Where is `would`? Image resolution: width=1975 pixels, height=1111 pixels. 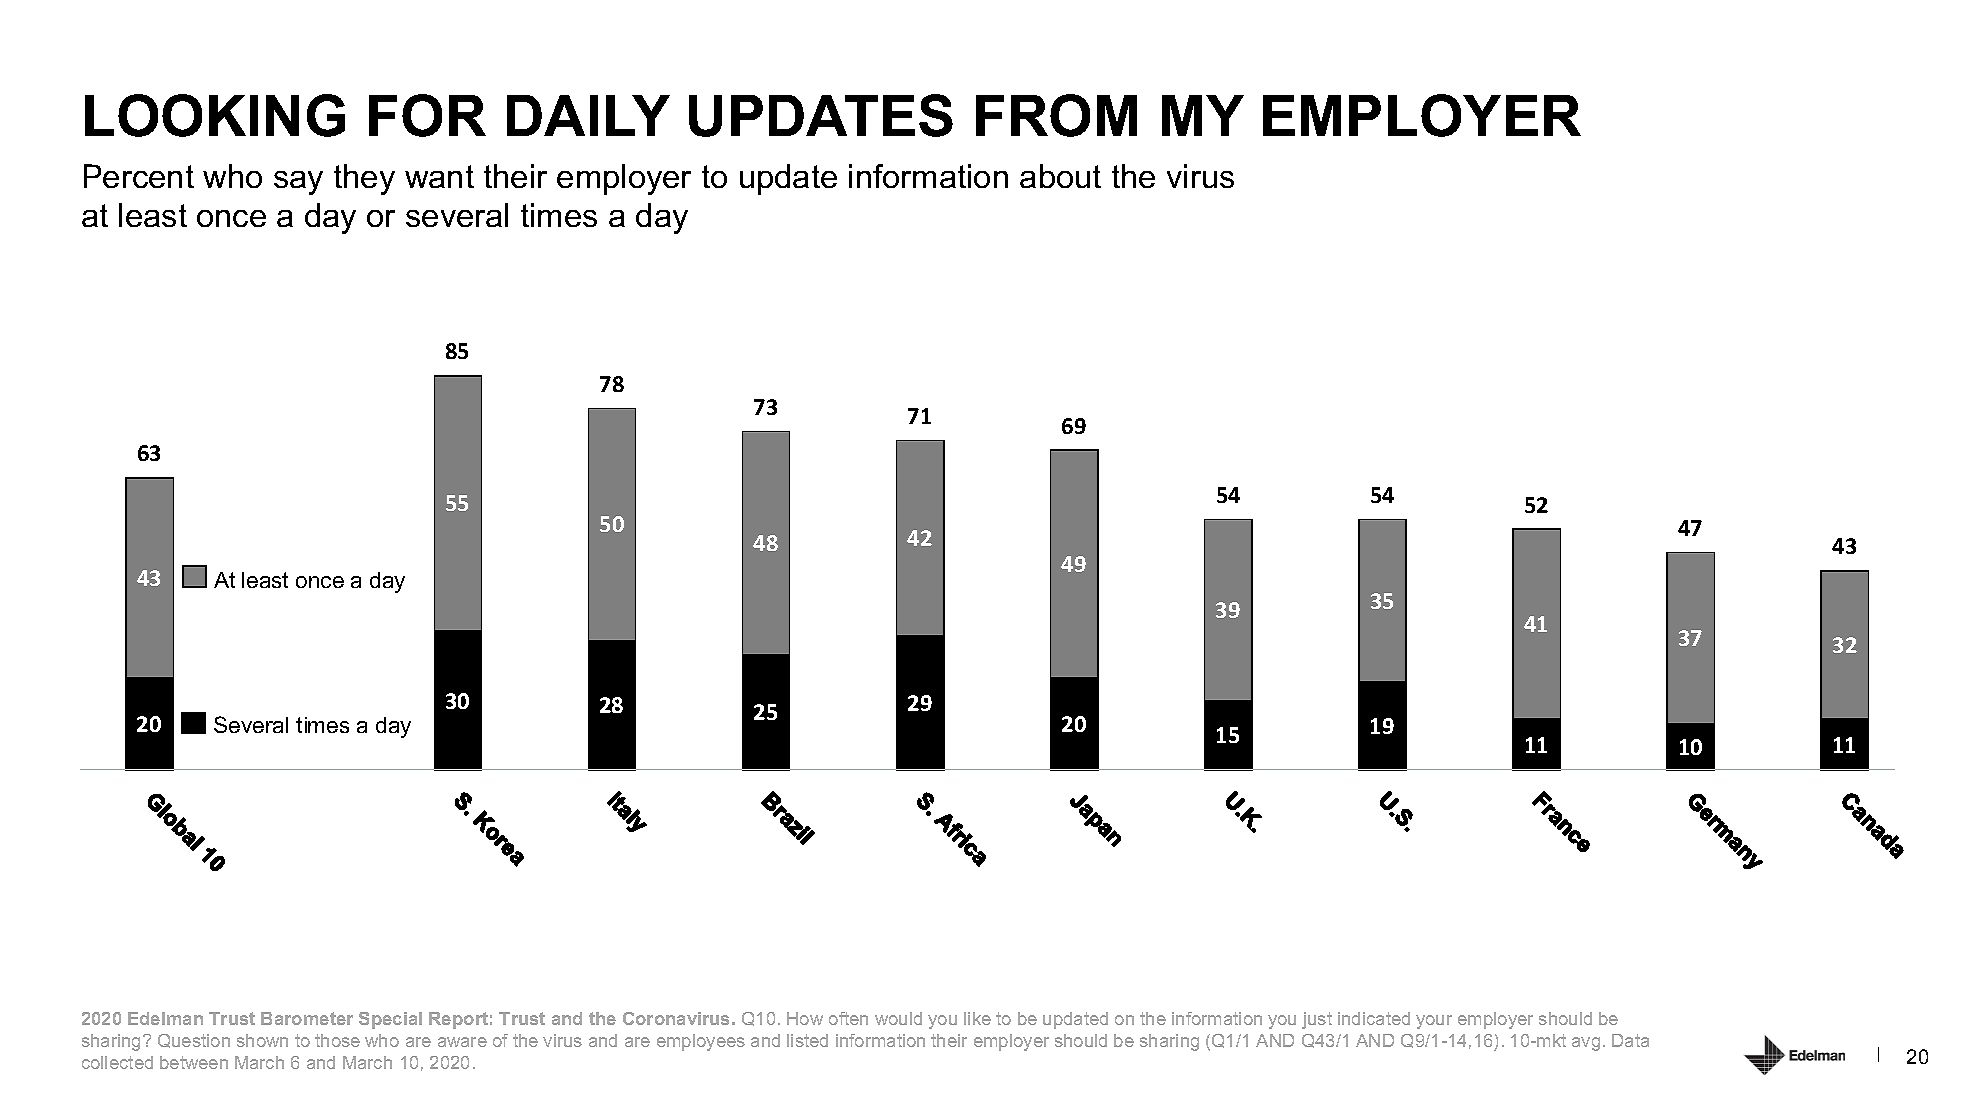
would is located at coordinates (898, 1018).
